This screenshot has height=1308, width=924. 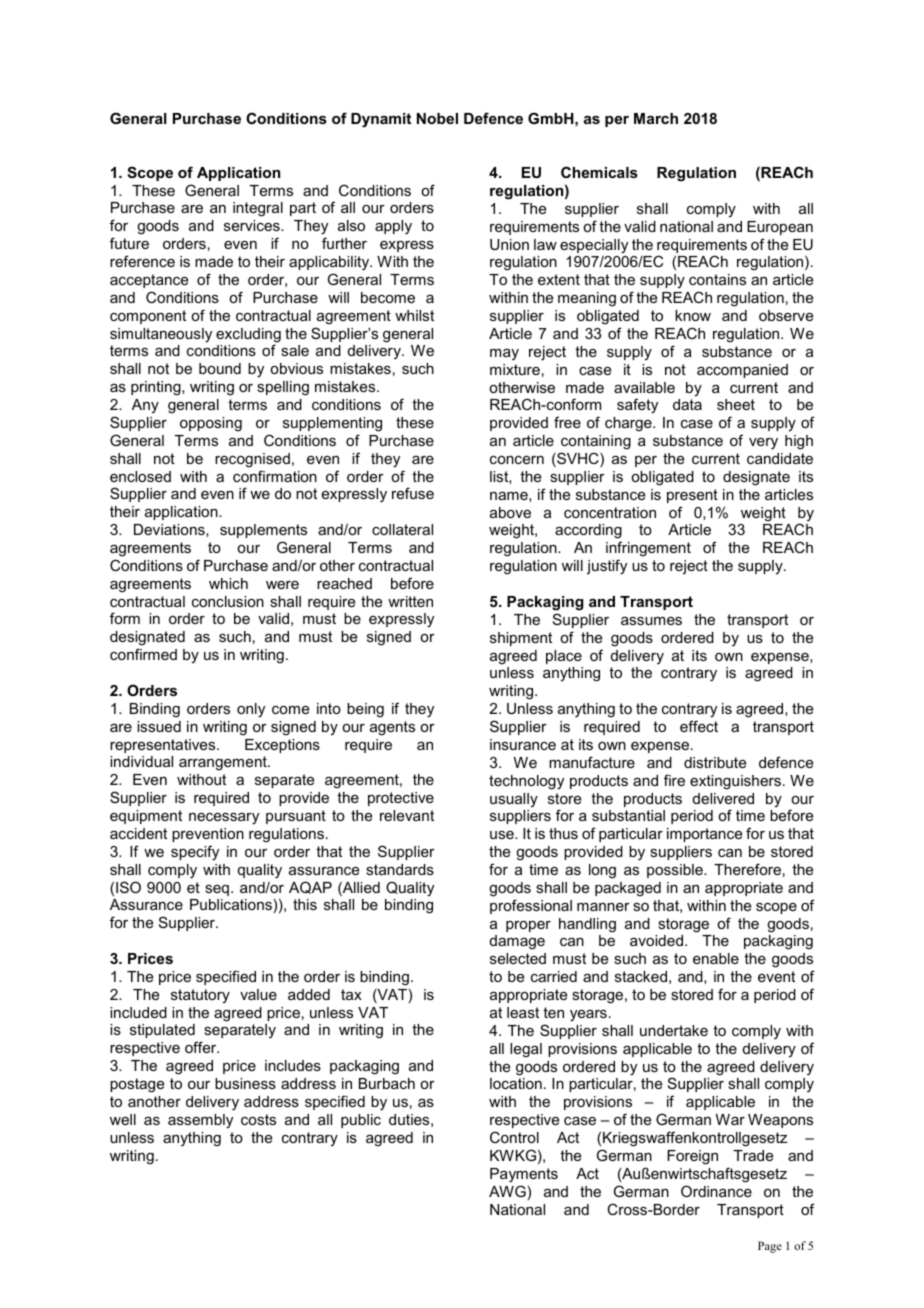 What do you see at coordinates (716, 958) in the screenshot?
I see `enable` at bounding box center [716, 958].
